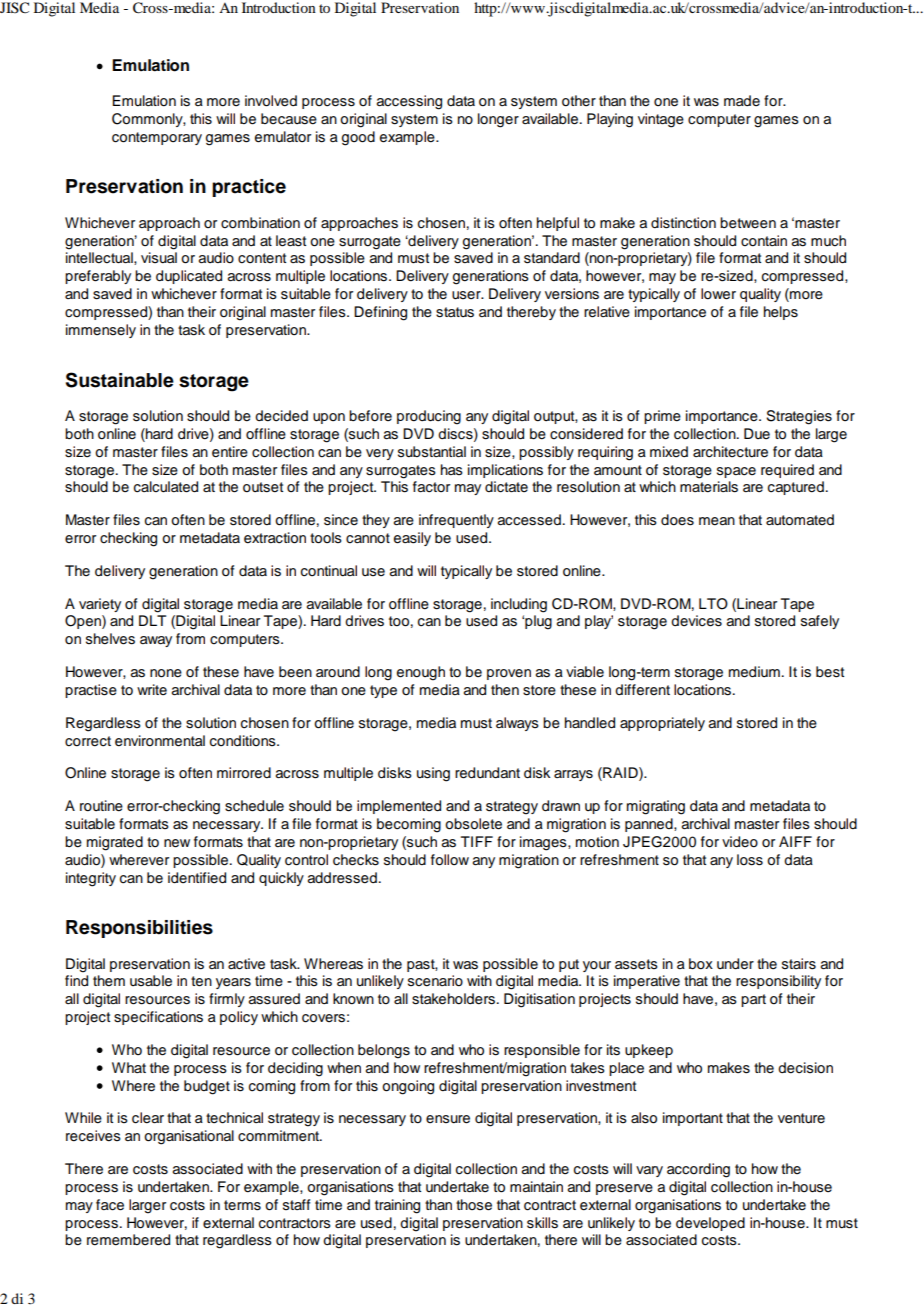 The image size is (924, 1308). I want to click on contemporary, so click(157, 138).
